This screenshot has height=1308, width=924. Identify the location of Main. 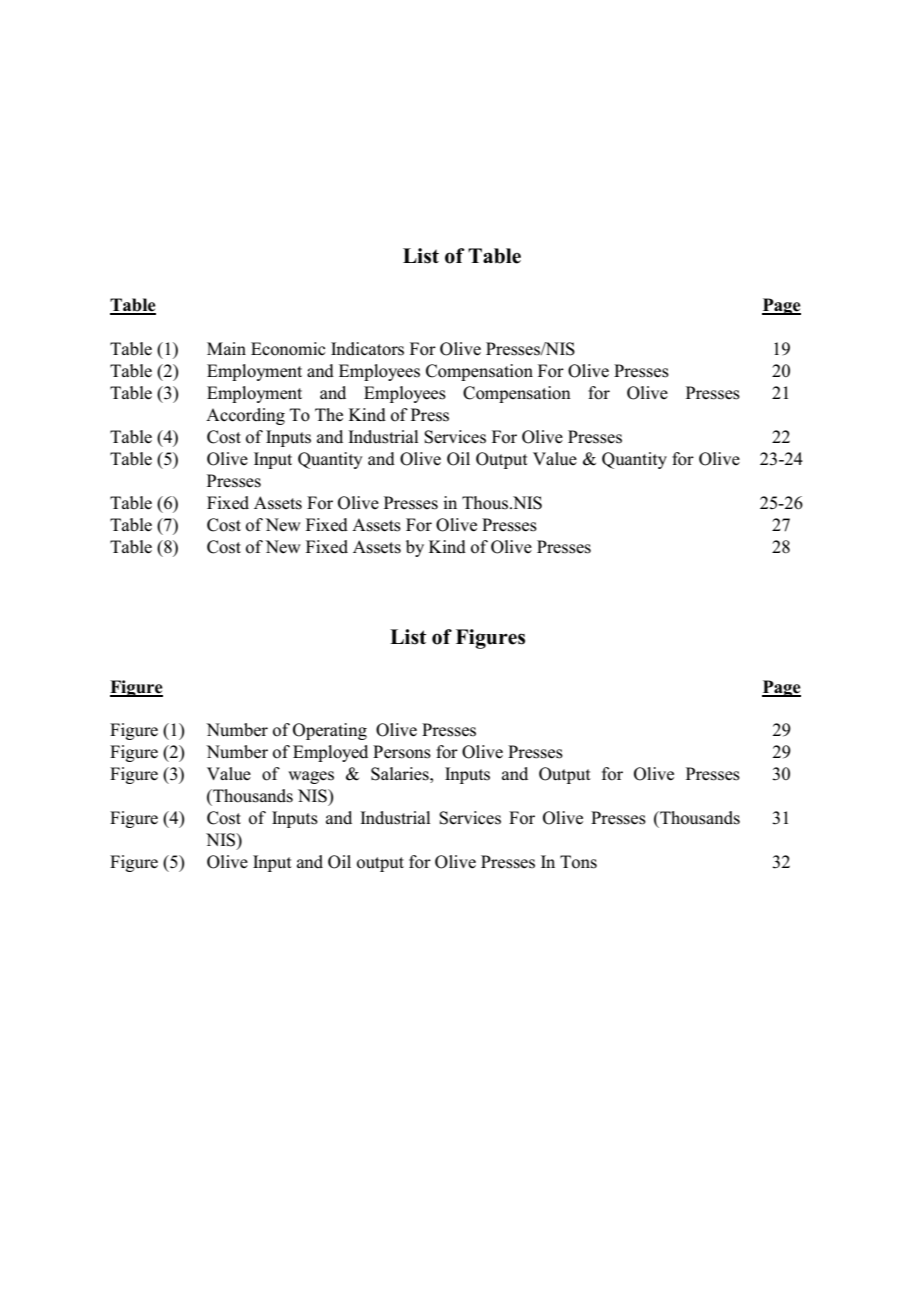
(226, 348).
